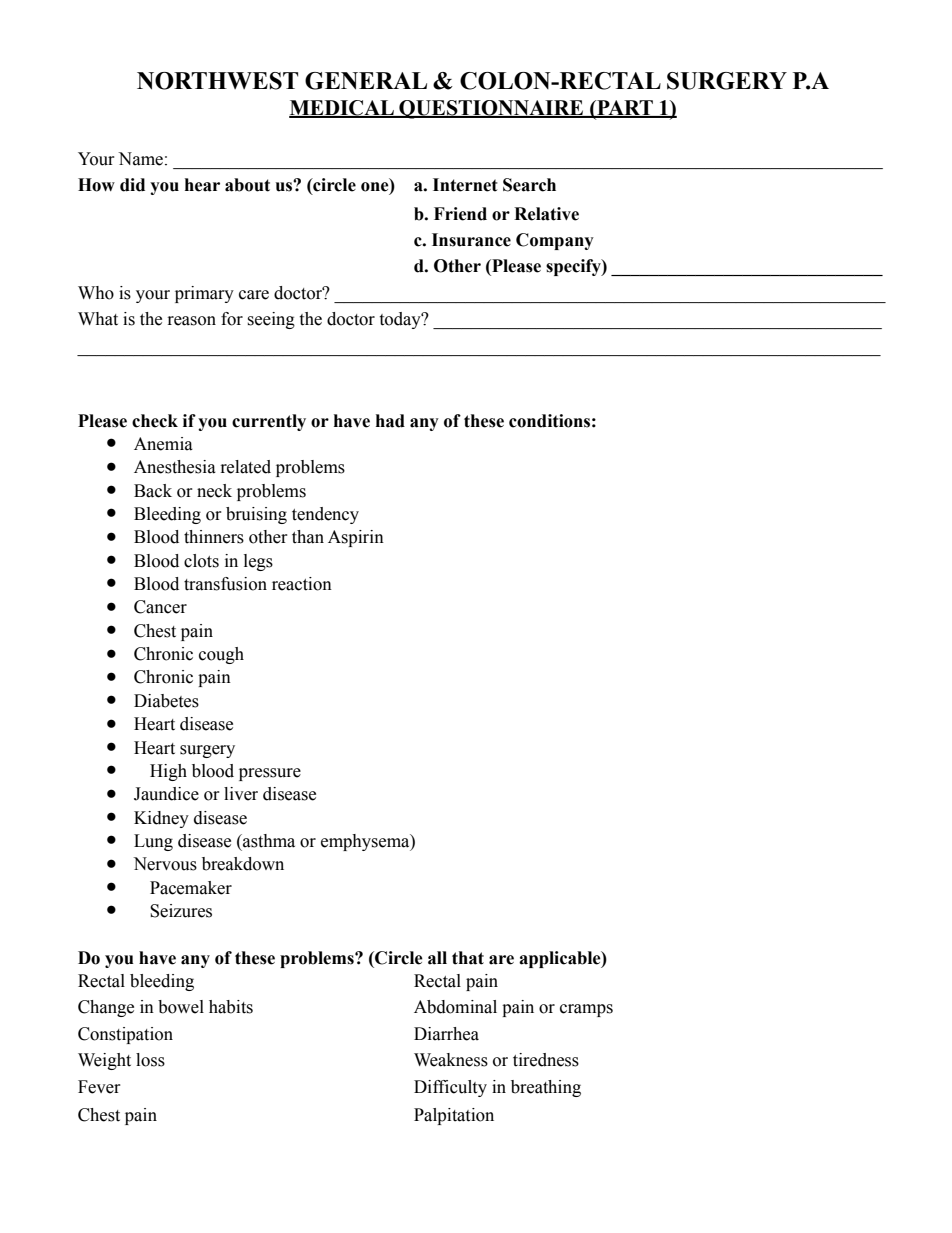 Image resolution: width=952 pixels, height=1233 pixels. I want to click on QUESTIONNAIRE, so click(491, 109).
